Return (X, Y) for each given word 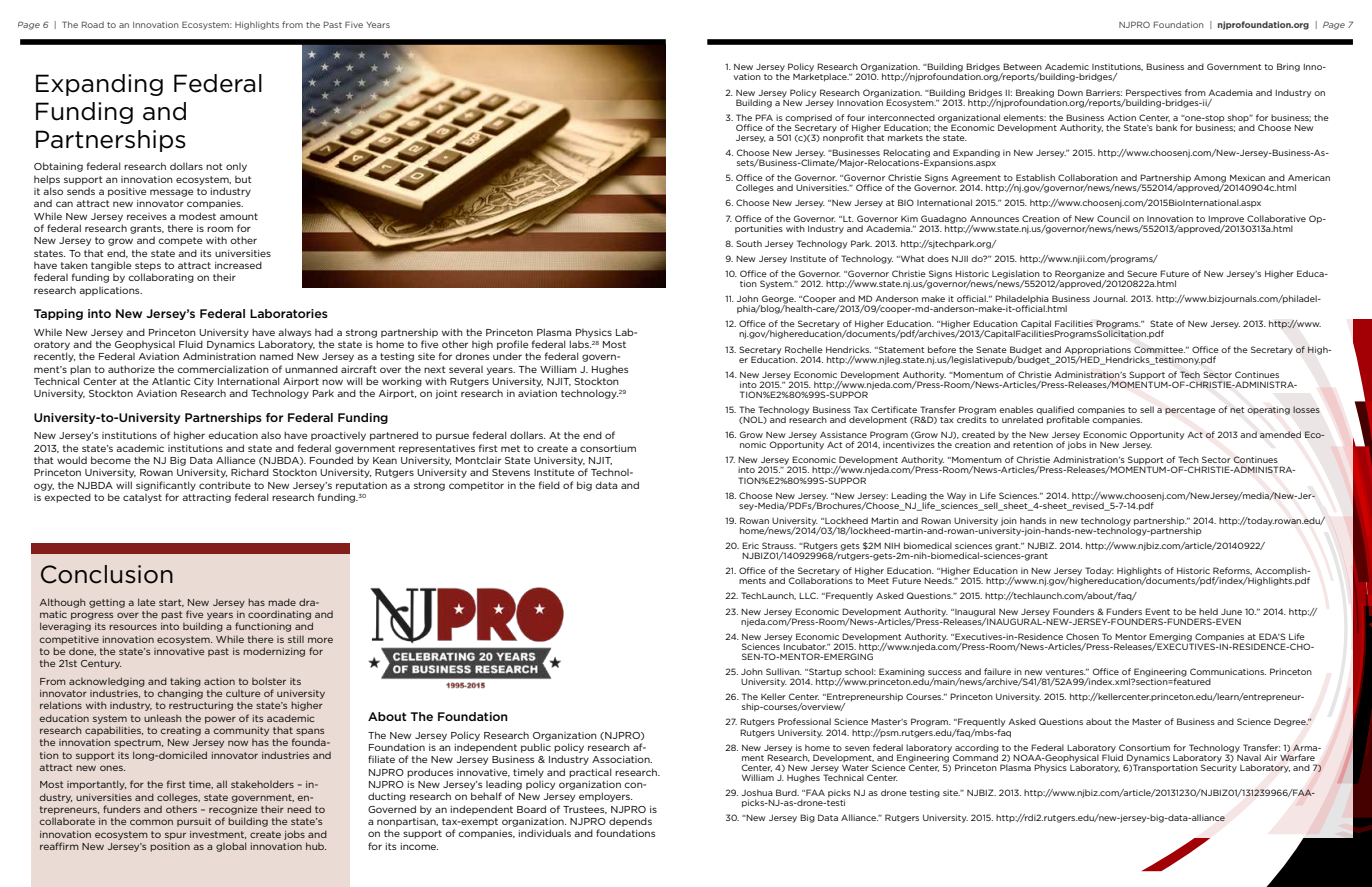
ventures (1066, 672)
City (204, 382)
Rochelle (804, 349)
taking (185, 682)
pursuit (194, 822)
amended (1280, 434)
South (749, 243)
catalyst (142, 498)
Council (1113, 218)
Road (93, 24)
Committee (1159, 349)
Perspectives (1154, 93)
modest (197, 216)
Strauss (779, 545)
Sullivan (784, 671)
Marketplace (821, 76)
